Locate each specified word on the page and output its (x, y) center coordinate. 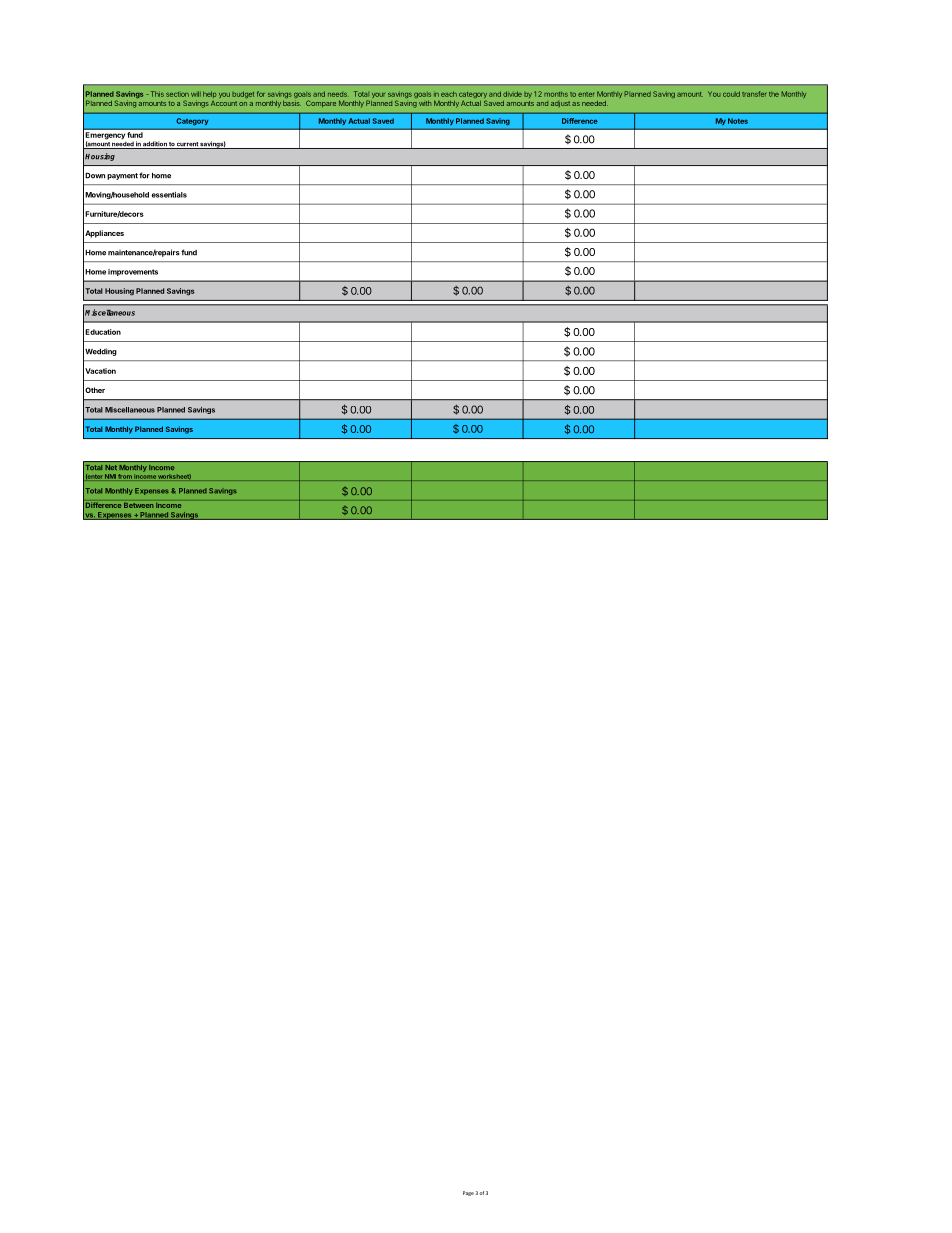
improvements (133, 272)
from (125, 477)
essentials (169, 195)
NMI (110, 477)
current (187, 145)
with (425, 103)
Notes (738, 121)
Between (139, 505)
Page (468, 1193)
